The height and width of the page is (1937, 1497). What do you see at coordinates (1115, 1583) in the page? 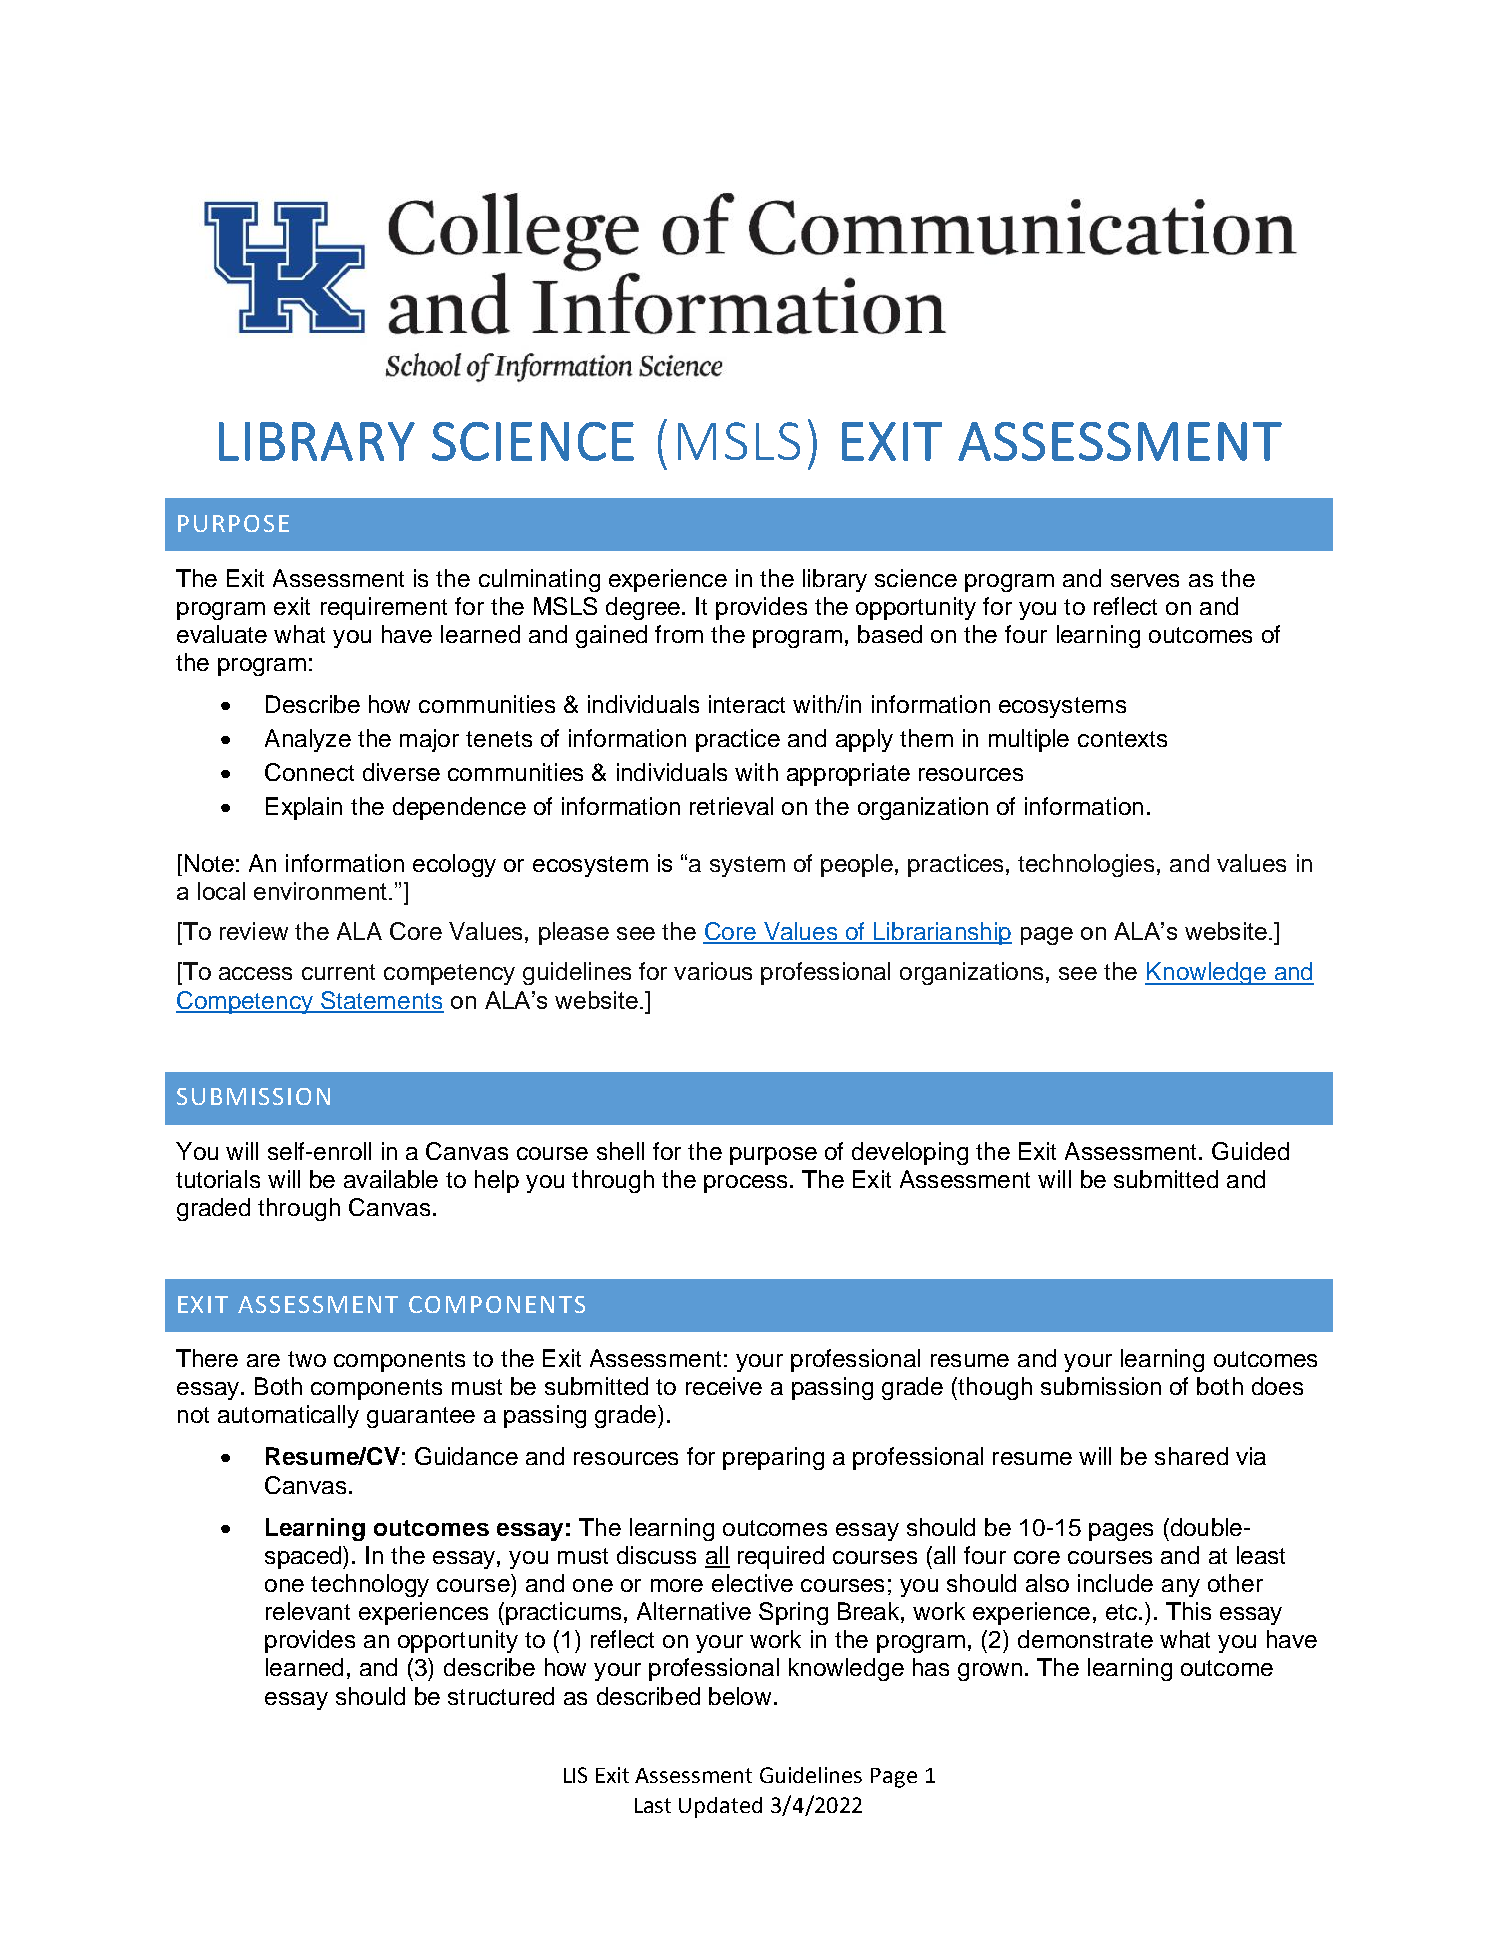
I see `include` at bounding box center [1115, 1583].
